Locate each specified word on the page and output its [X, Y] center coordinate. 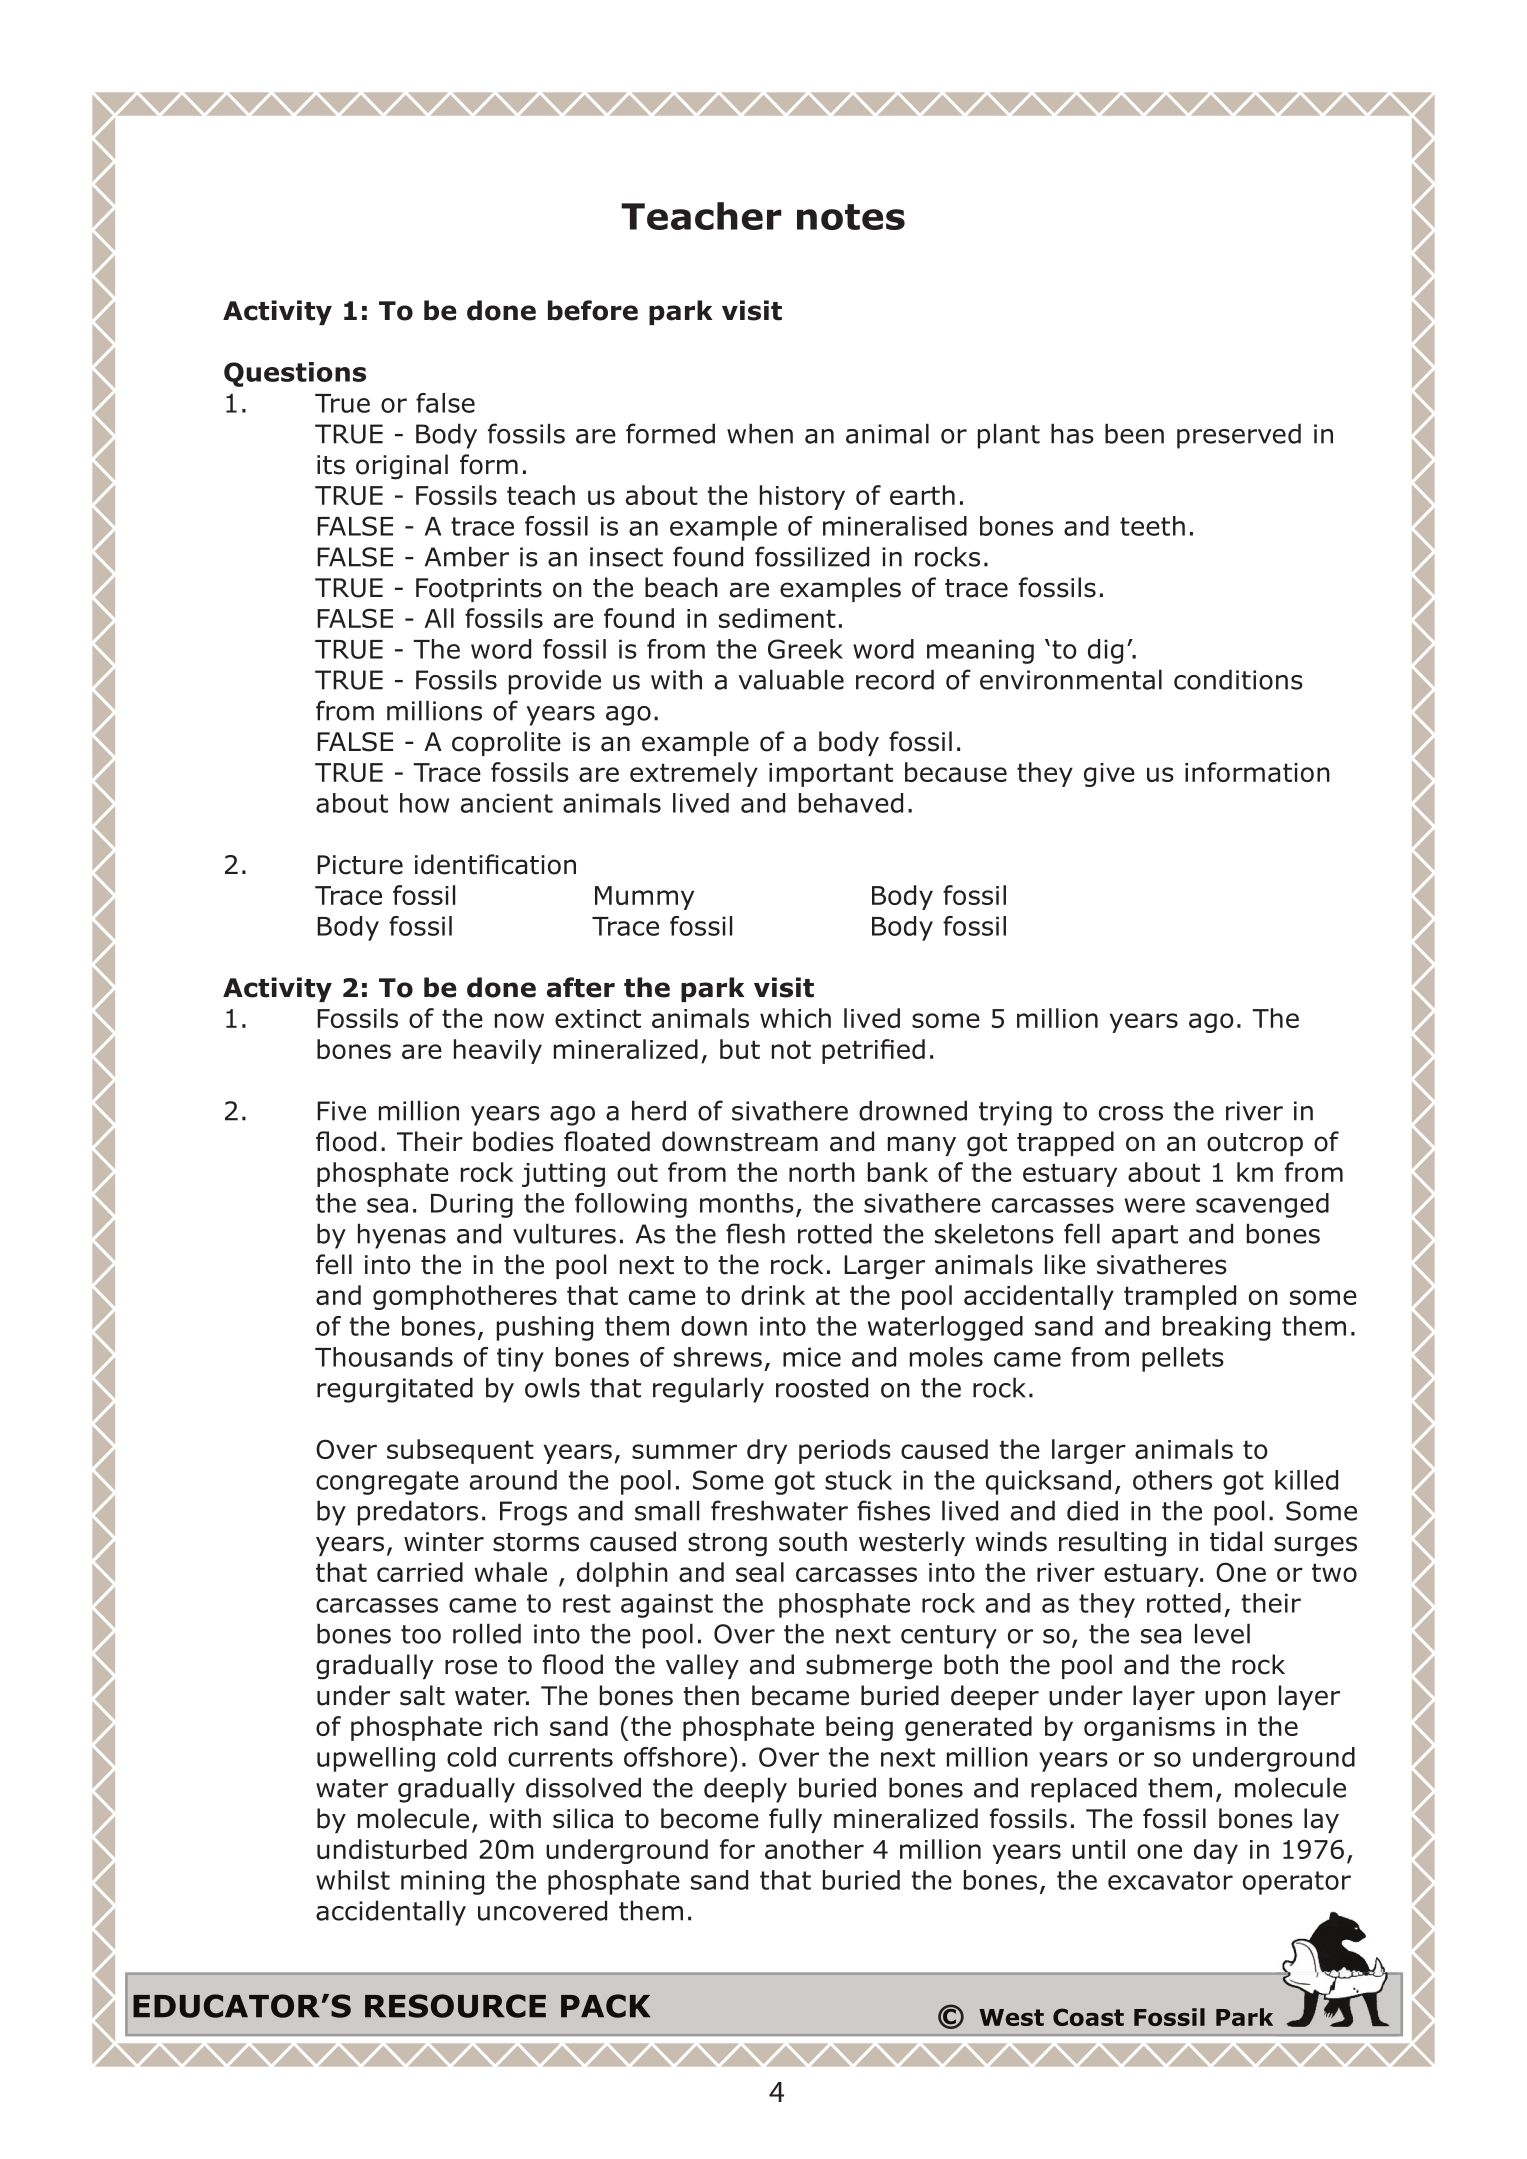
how [424, 803]
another [814, 1849]
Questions [295, 374]
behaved [851, 803]
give [1109, 775]
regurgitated [395, 1390]
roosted [822, 1387]
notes [851, 217]
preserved [1239, 436]
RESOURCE [455, 2006]
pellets [1183, 1359]
